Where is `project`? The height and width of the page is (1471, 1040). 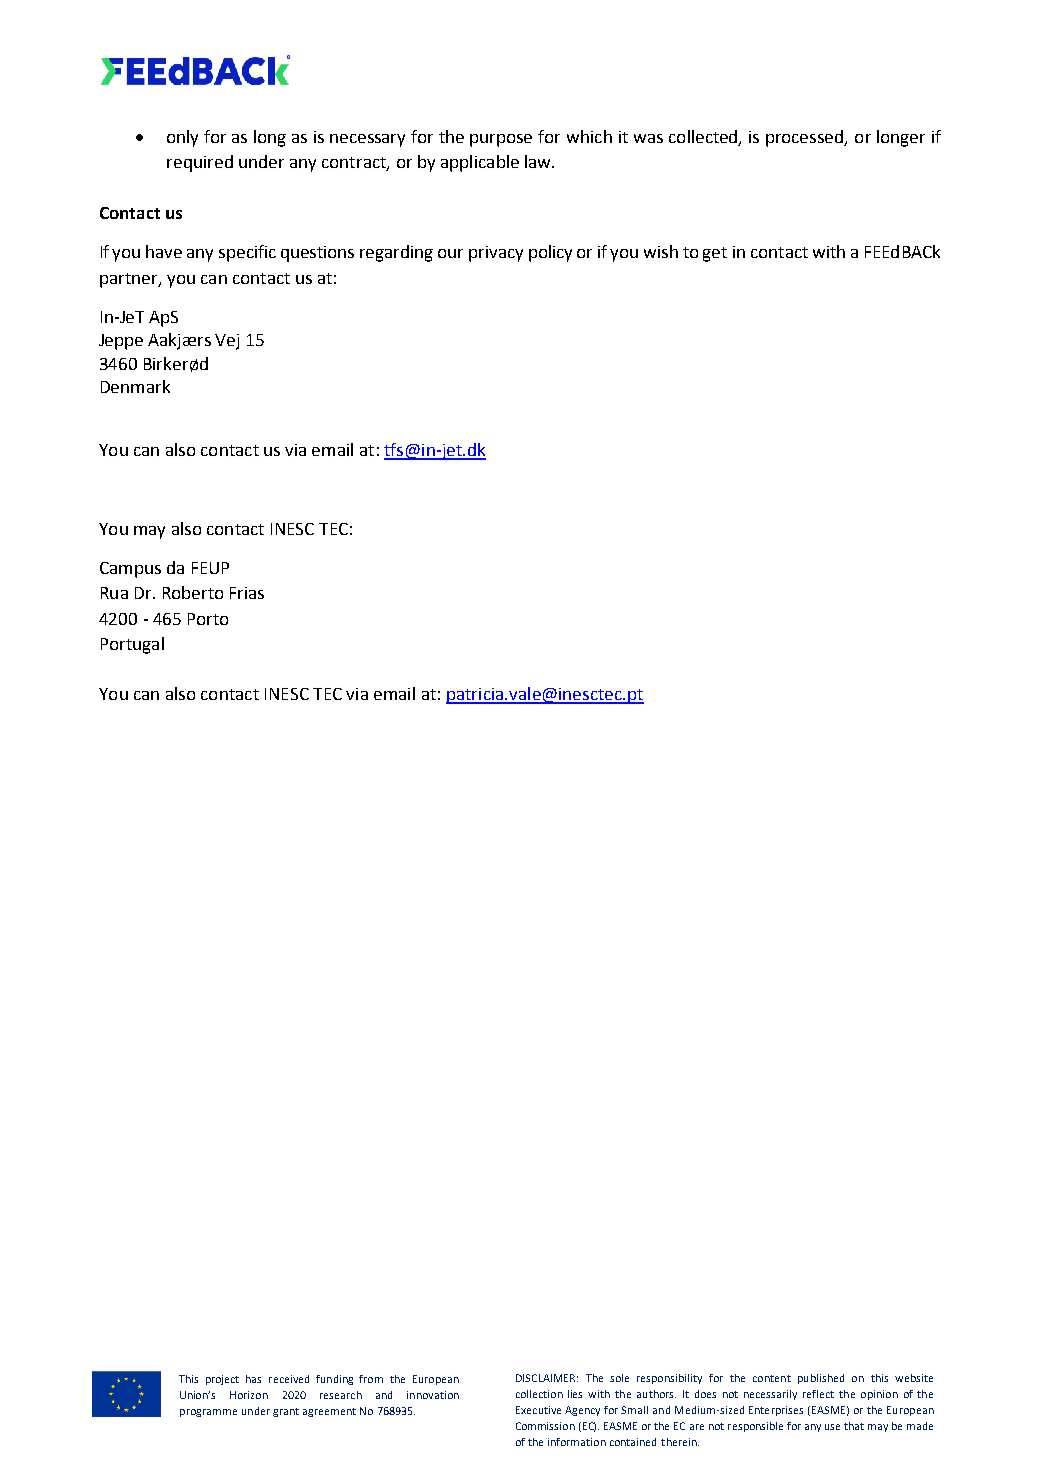 project is located at coordinates (222, 1380).
